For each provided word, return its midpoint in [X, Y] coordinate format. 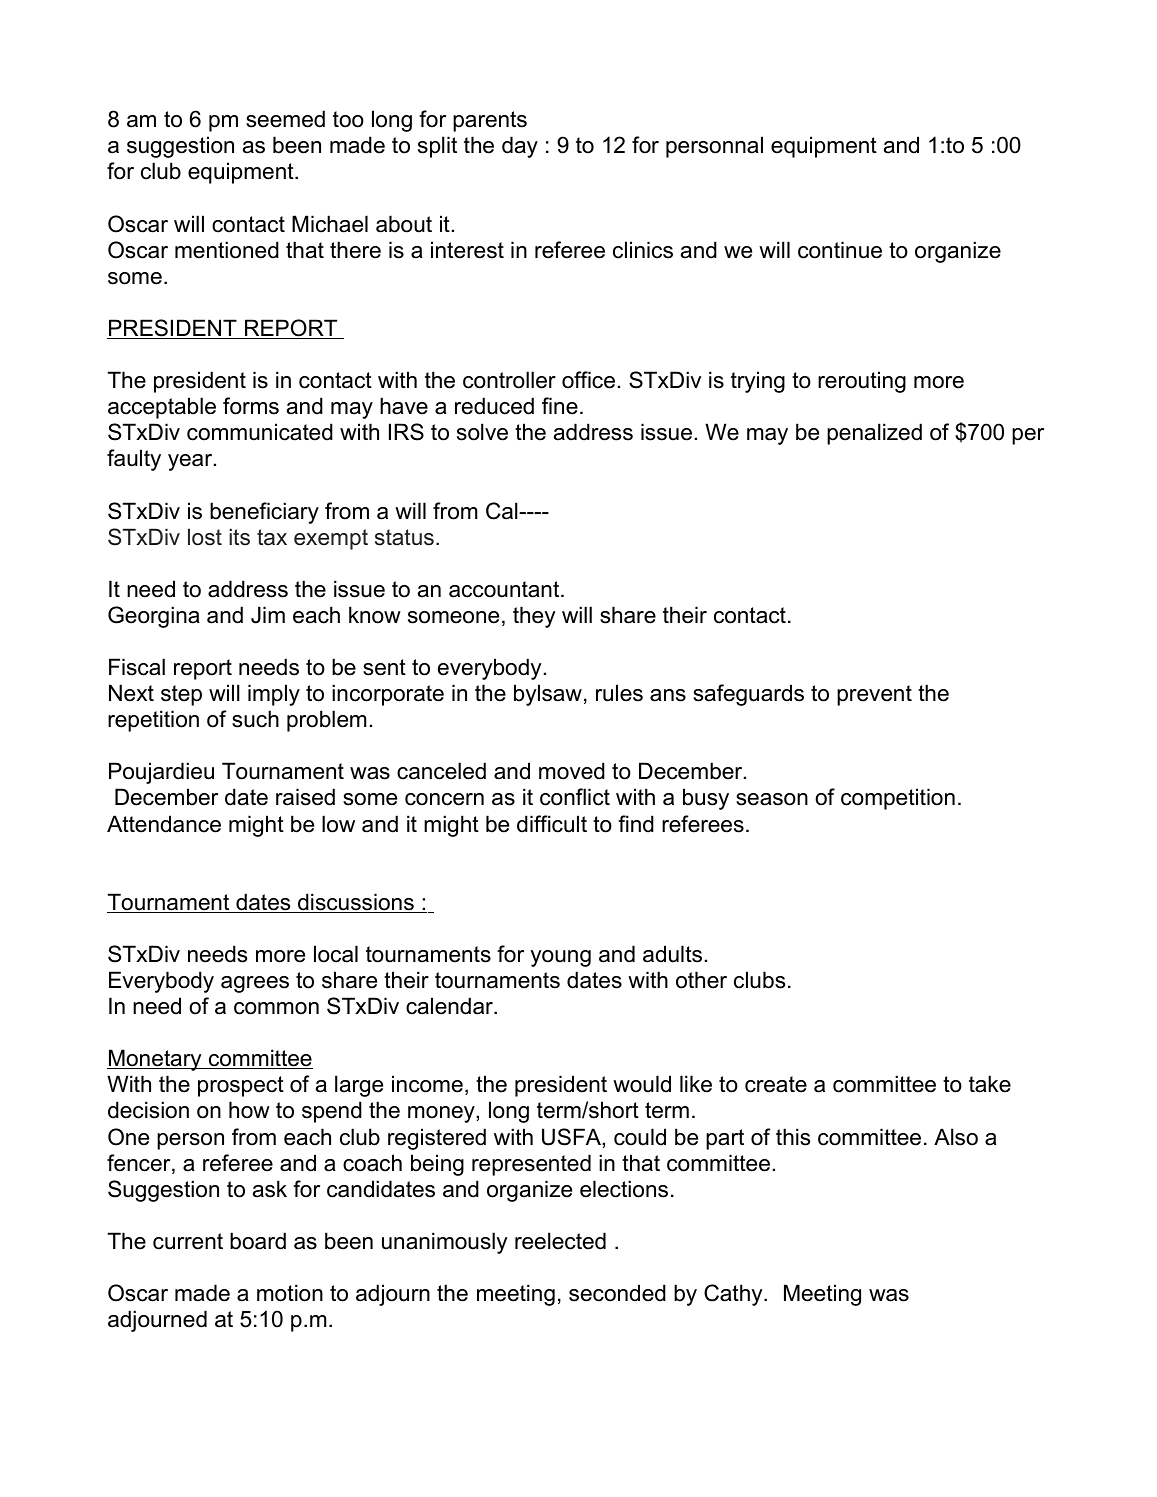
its [239, 537]
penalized [874, 434]
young [561, 958]
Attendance [164, 824]
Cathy [734, 1295]
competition [898, 799]
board [258, 1241]
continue [840, 250]
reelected [560, 1241]
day [520, 147]
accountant [505, 589]
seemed [285, 119]
